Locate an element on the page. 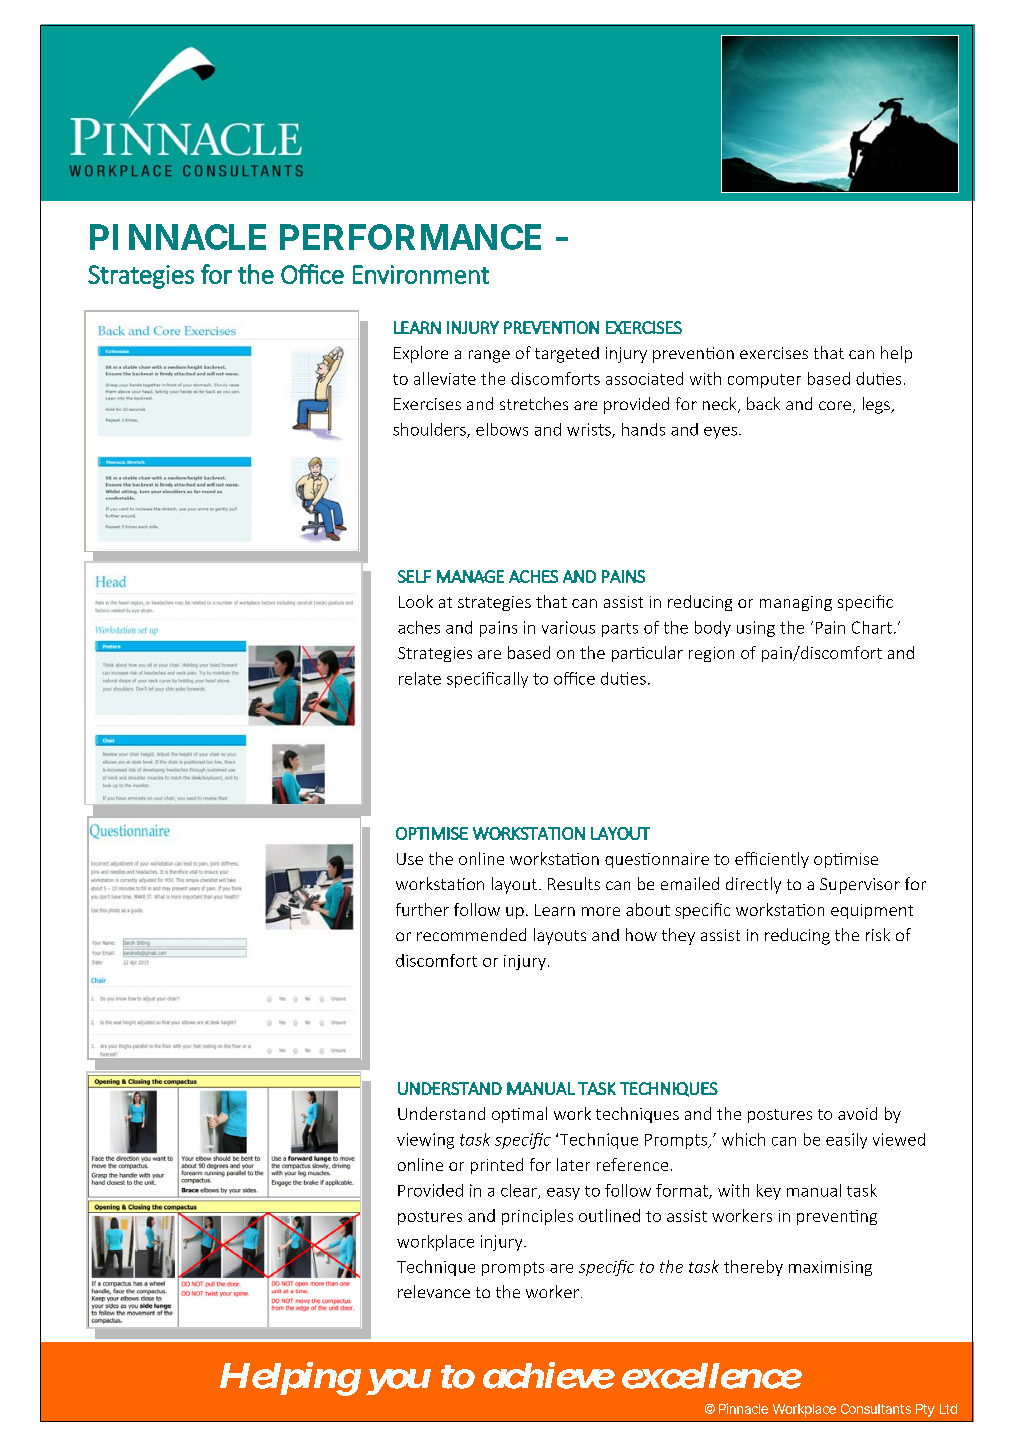 The height and width of the document is (1451, 1026). associated is located at coordinates (644, 378).
